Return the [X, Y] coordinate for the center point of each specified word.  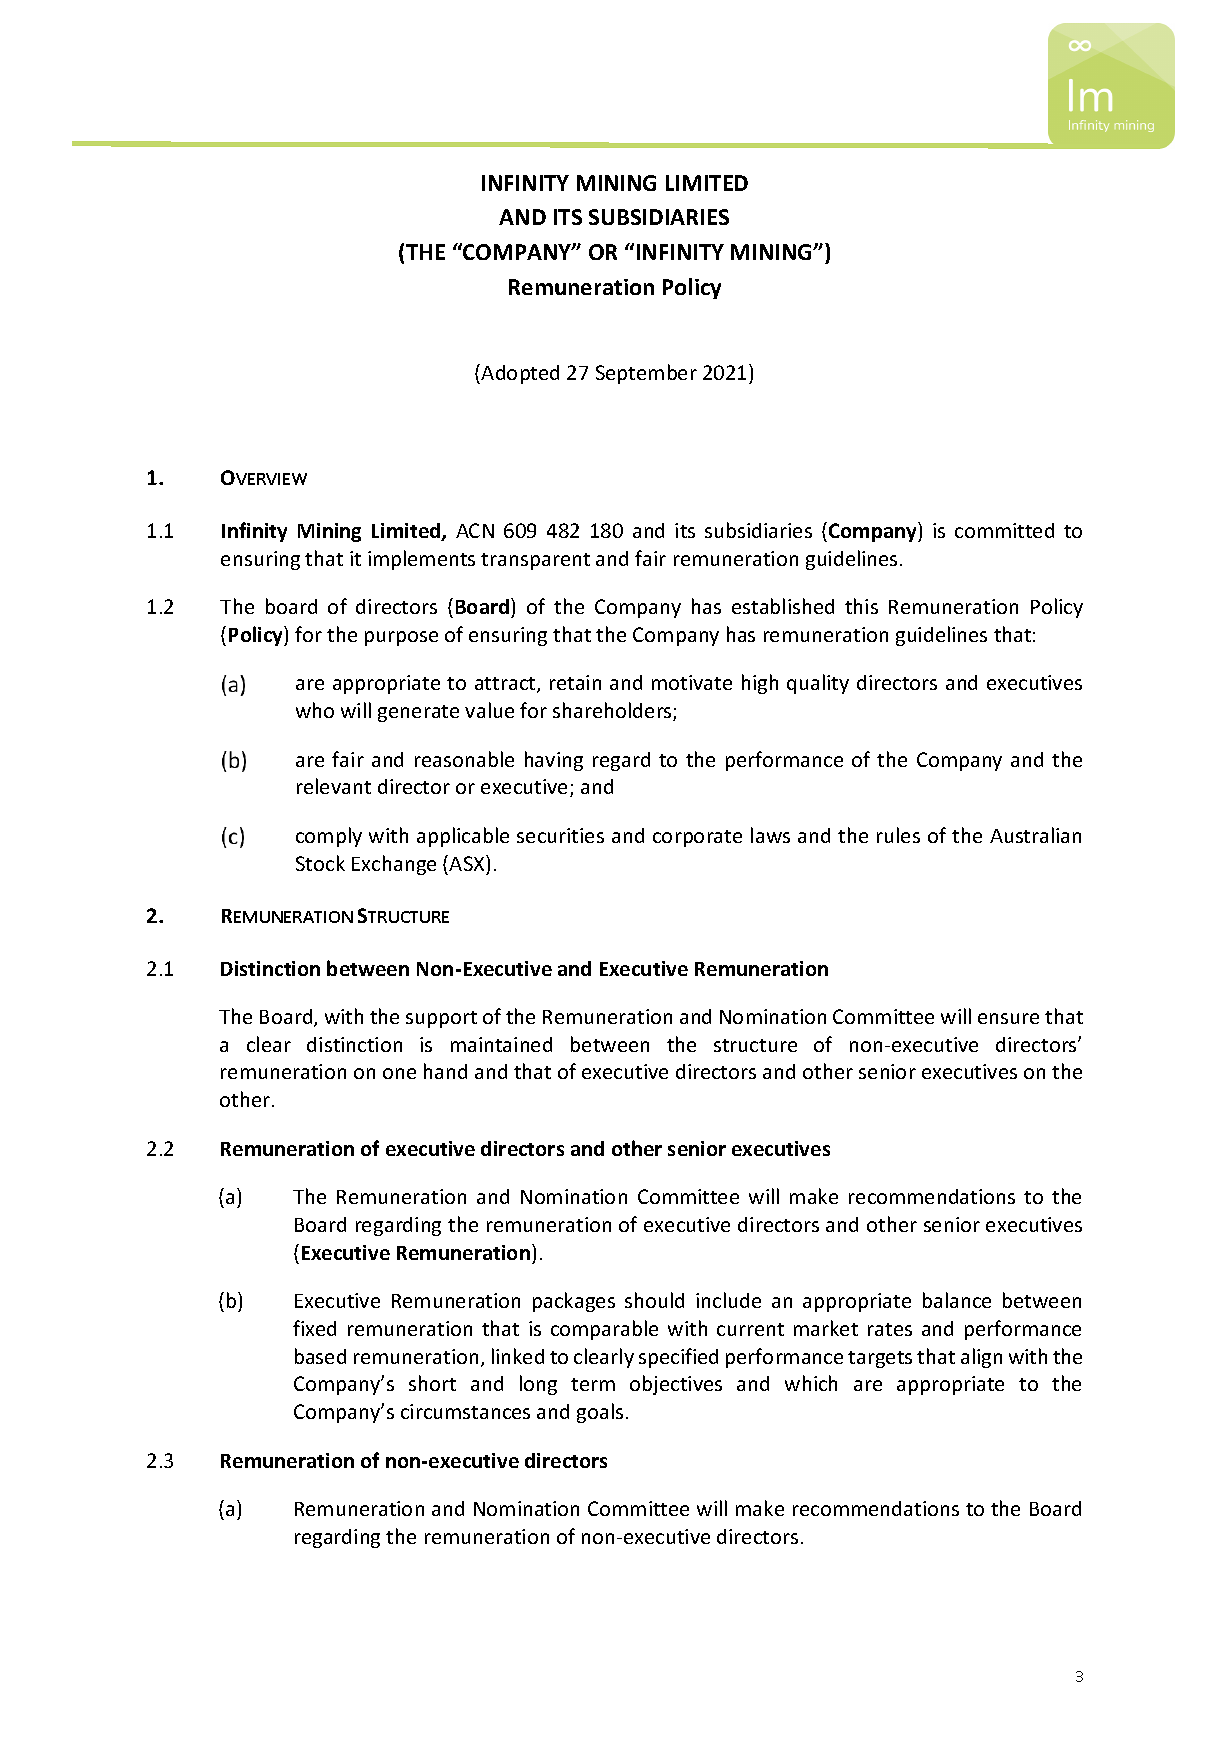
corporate [697, 838]
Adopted [520, 374]
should [654, 1300]
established [783, 606]
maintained [501, 1044]
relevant [334, 786]
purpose [401, 638]
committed [1004, 530]
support [441, 1019]
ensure [1008, 1018]
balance [957, 1300]
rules [898, 835]
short [432, 1383]
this [861, 606]
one [399, 1073]
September [646, 374]
